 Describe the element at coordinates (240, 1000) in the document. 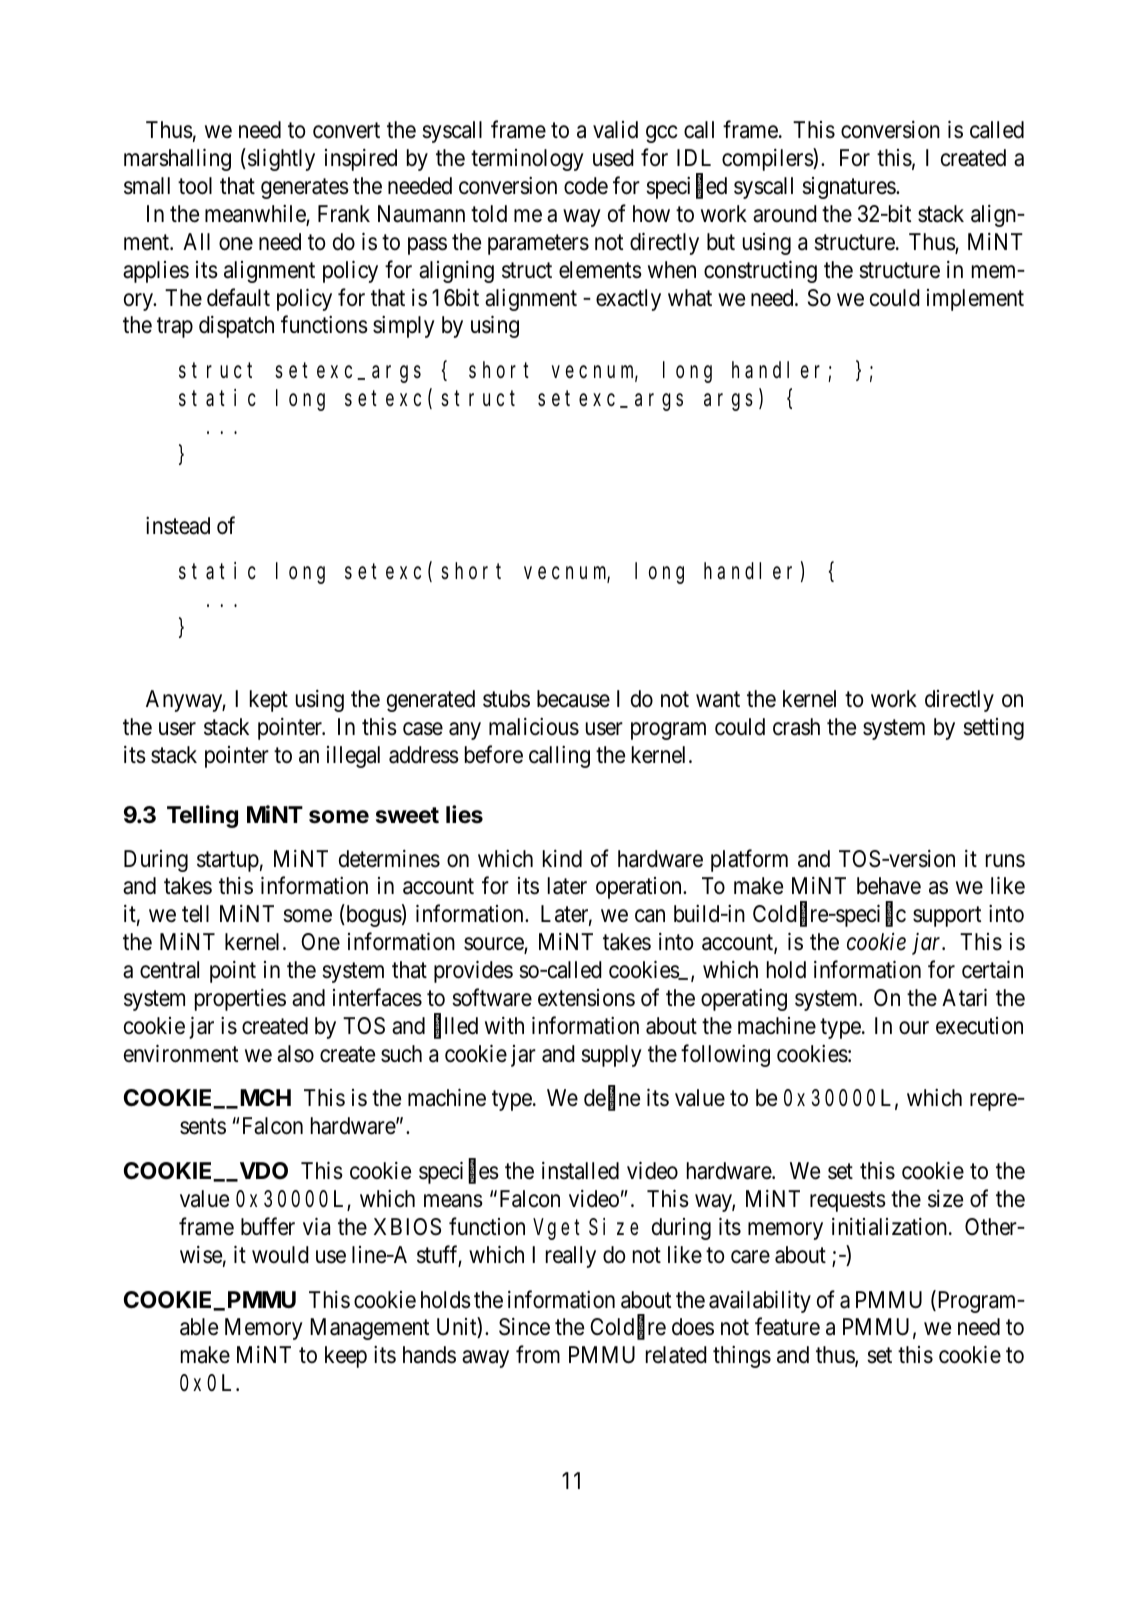

I see `properties` at that location.
